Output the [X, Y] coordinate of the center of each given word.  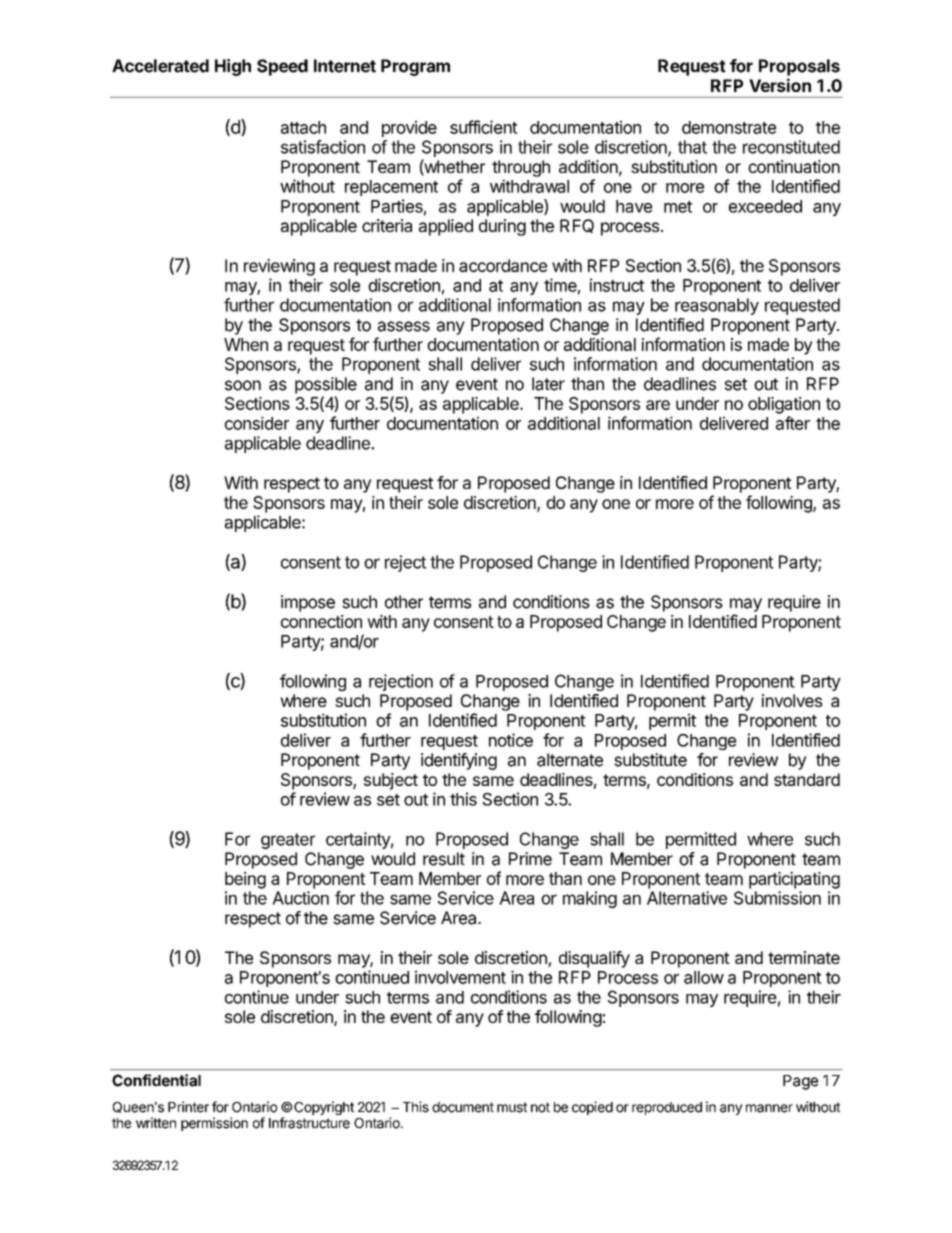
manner [769, 1108]
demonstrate [729, 127]
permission [214, 1124]
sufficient [484, 127]
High [233, 67]
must [512, 1107]
